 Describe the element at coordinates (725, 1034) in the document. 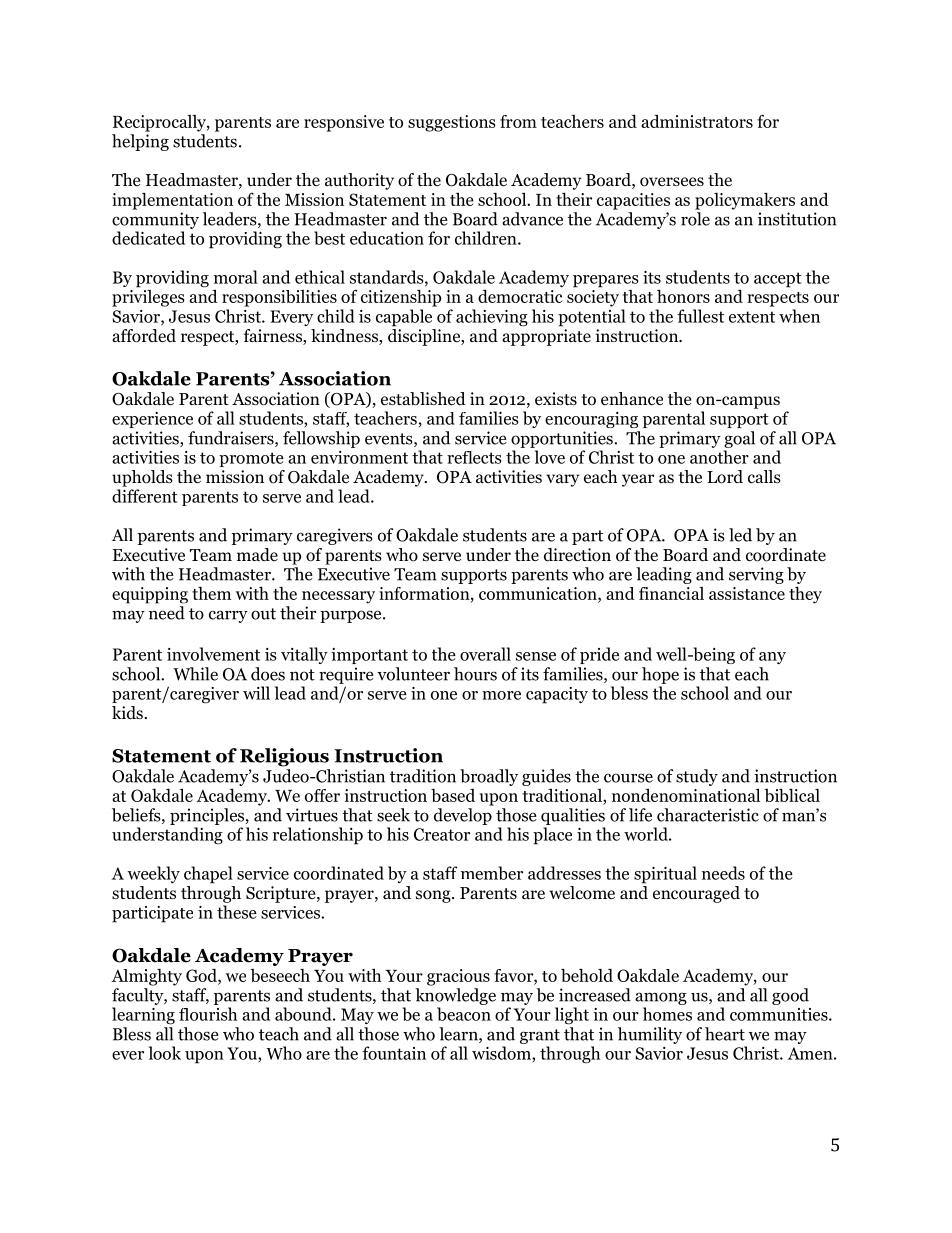

I see `heart` at that location.
